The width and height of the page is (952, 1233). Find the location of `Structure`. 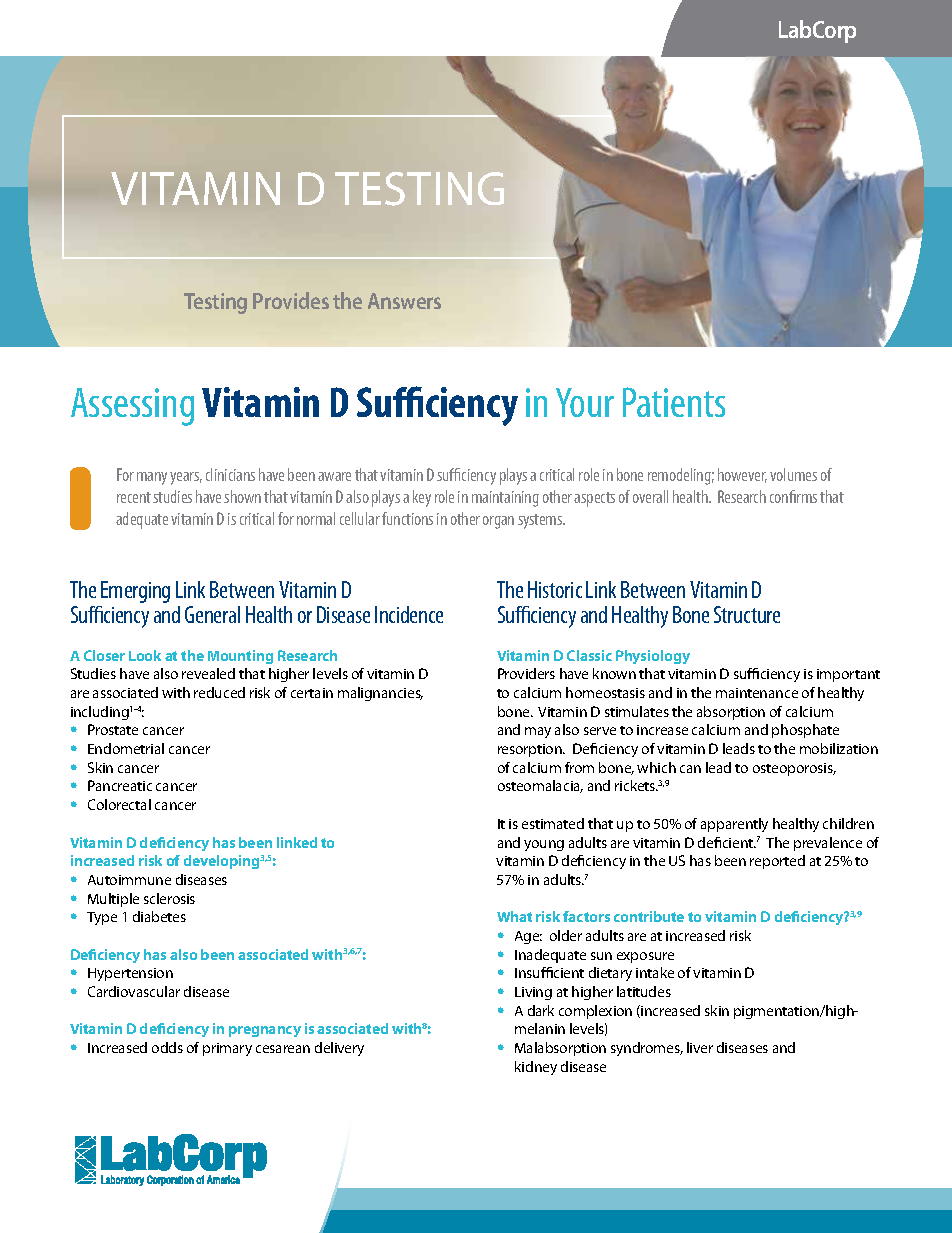

Structure is located at coordinates (747, 614).
